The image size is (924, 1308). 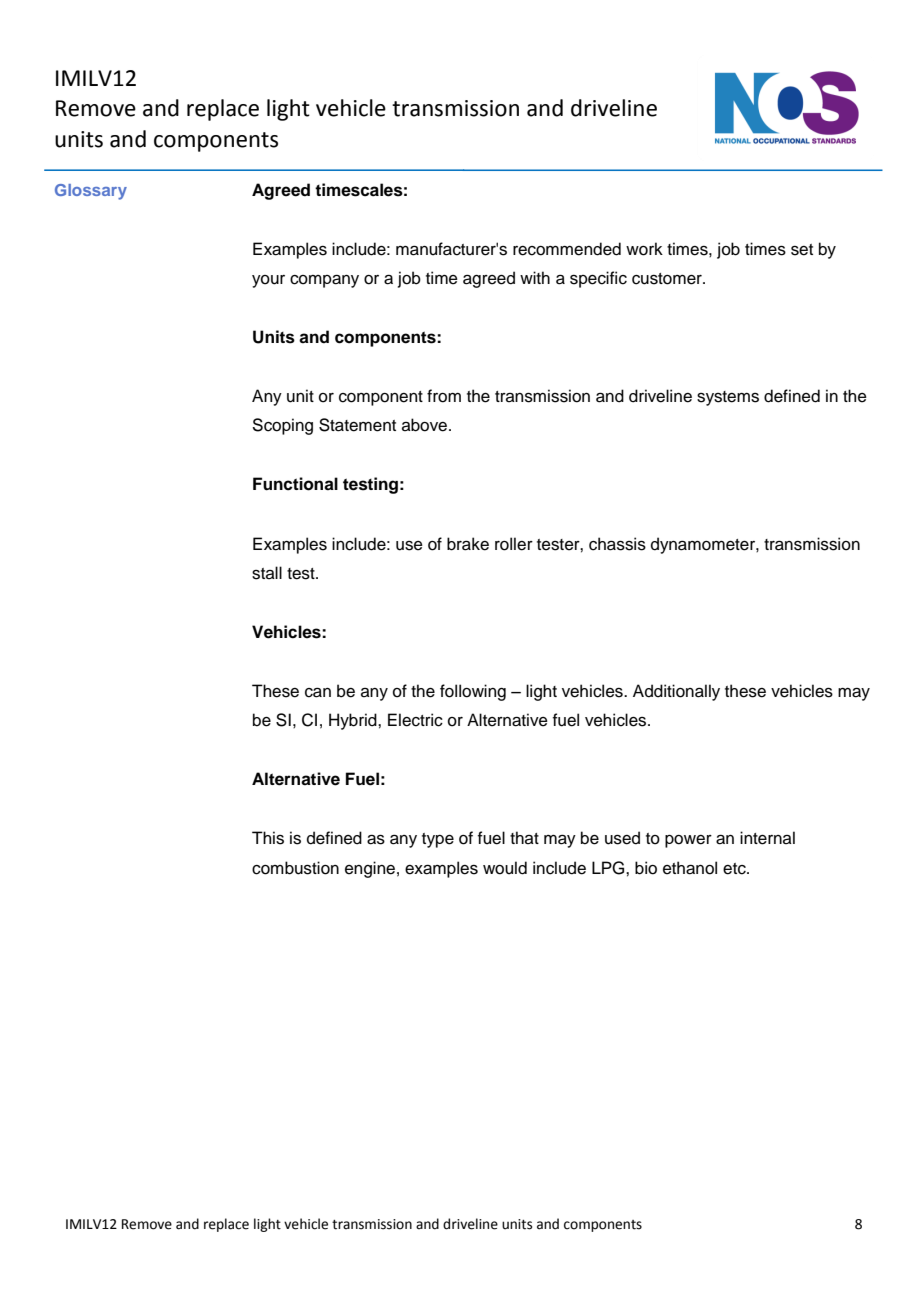 What do you see at coordinates (91, 192) in the page?
I see `Glossary` at bounding box center [91, 192].
